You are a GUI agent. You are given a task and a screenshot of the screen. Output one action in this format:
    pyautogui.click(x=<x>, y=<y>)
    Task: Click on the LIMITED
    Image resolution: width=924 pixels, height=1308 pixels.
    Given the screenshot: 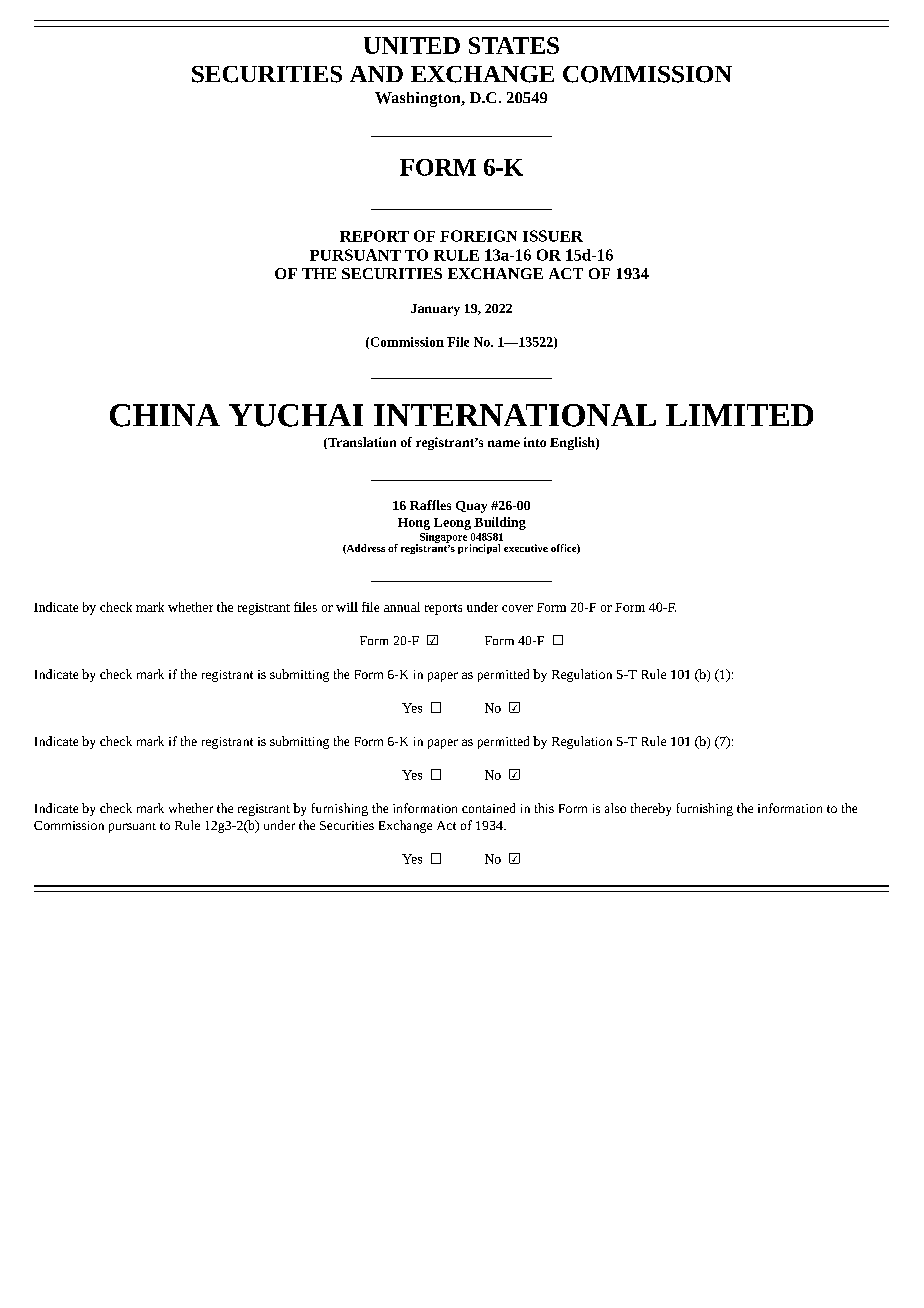 What is the action you would take?
    pyautogui.click(x=739, y=415)
